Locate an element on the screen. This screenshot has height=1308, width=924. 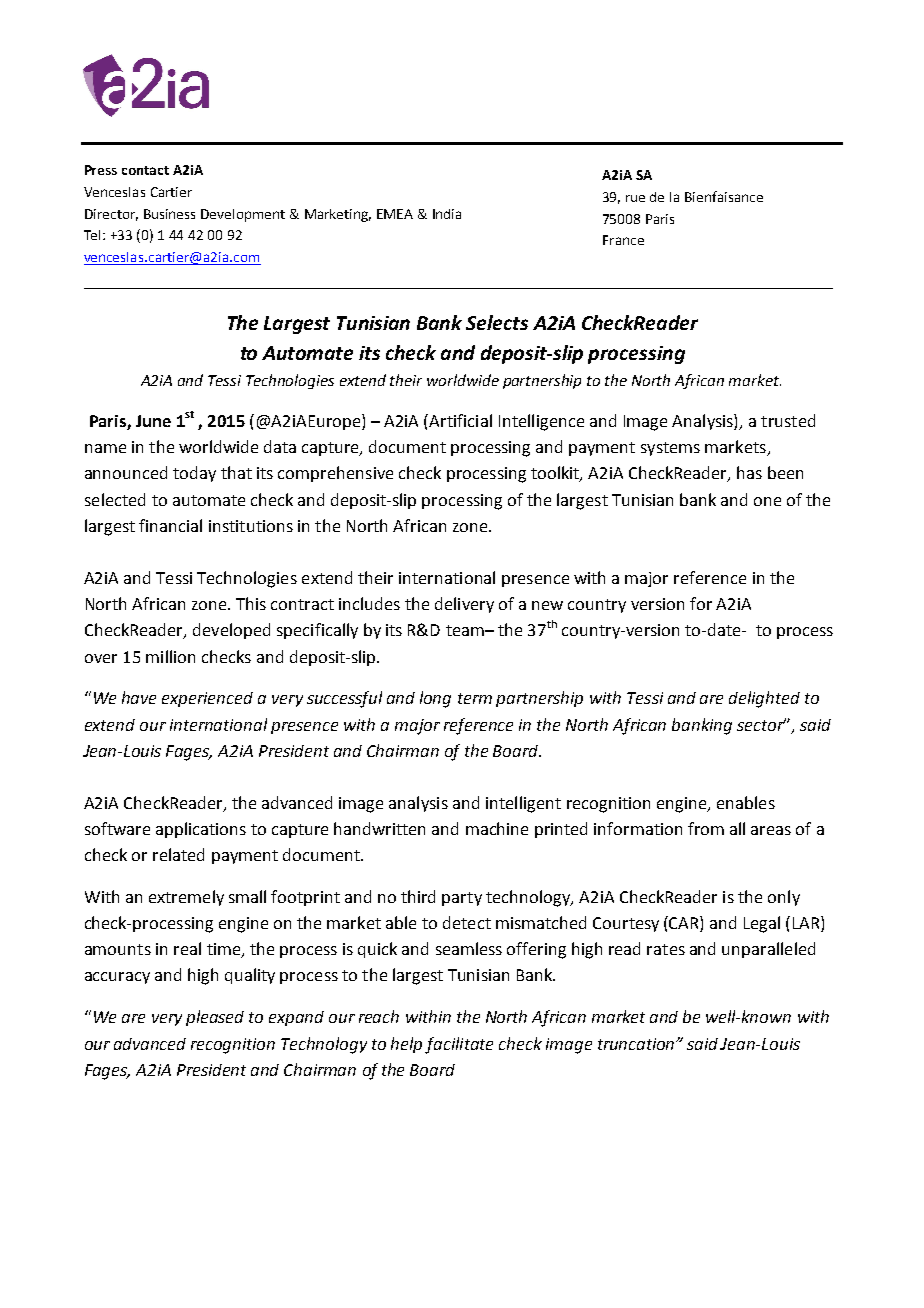
facilitate is located at coordinates (459, 1045).
